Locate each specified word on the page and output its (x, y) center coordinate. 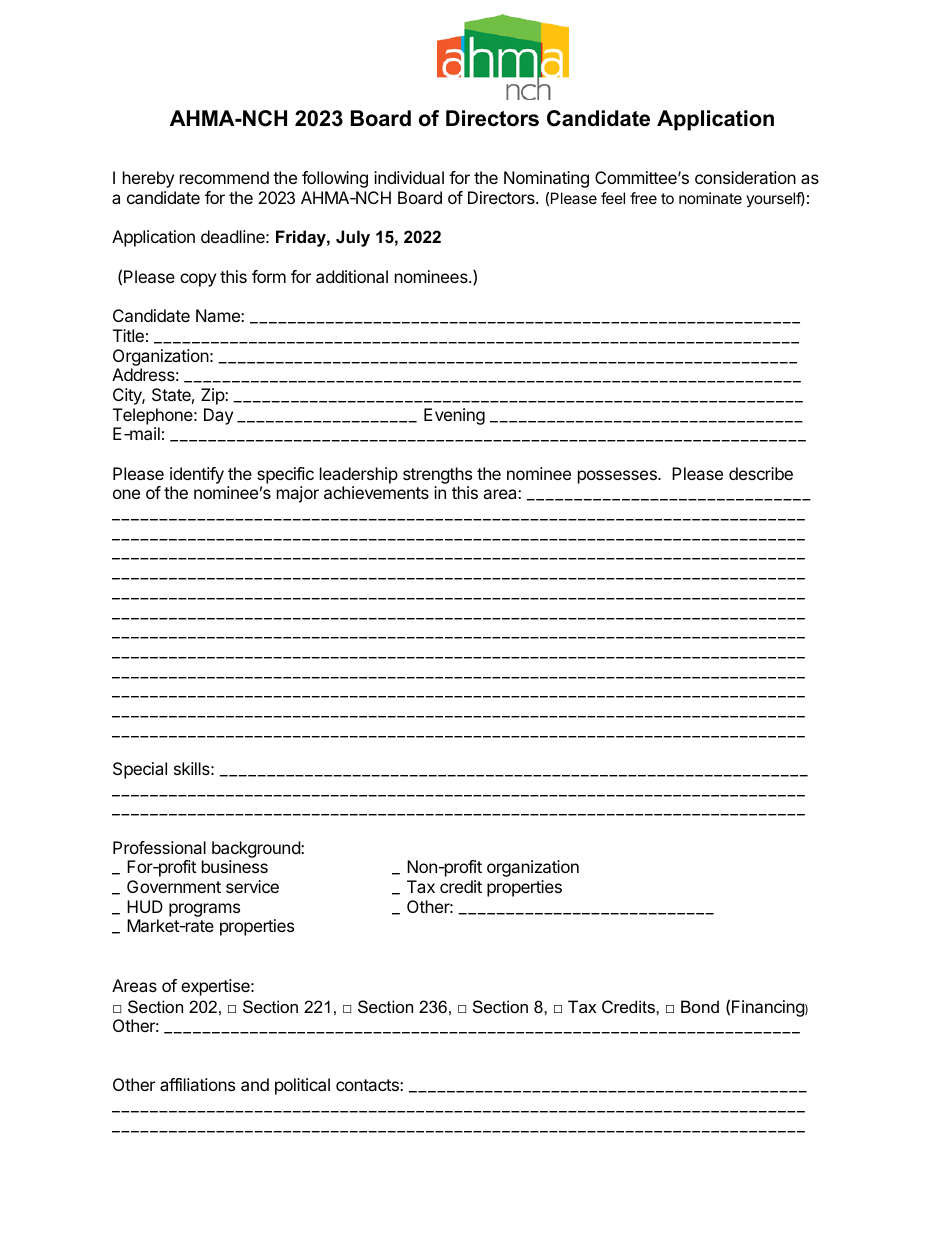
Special (140, 770)
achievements (376, 492)
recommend (224, 177)
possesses (618, 477)
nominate (710, 198)
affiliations (197, 1084)
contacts (368, 1085)
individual (409, 177)
